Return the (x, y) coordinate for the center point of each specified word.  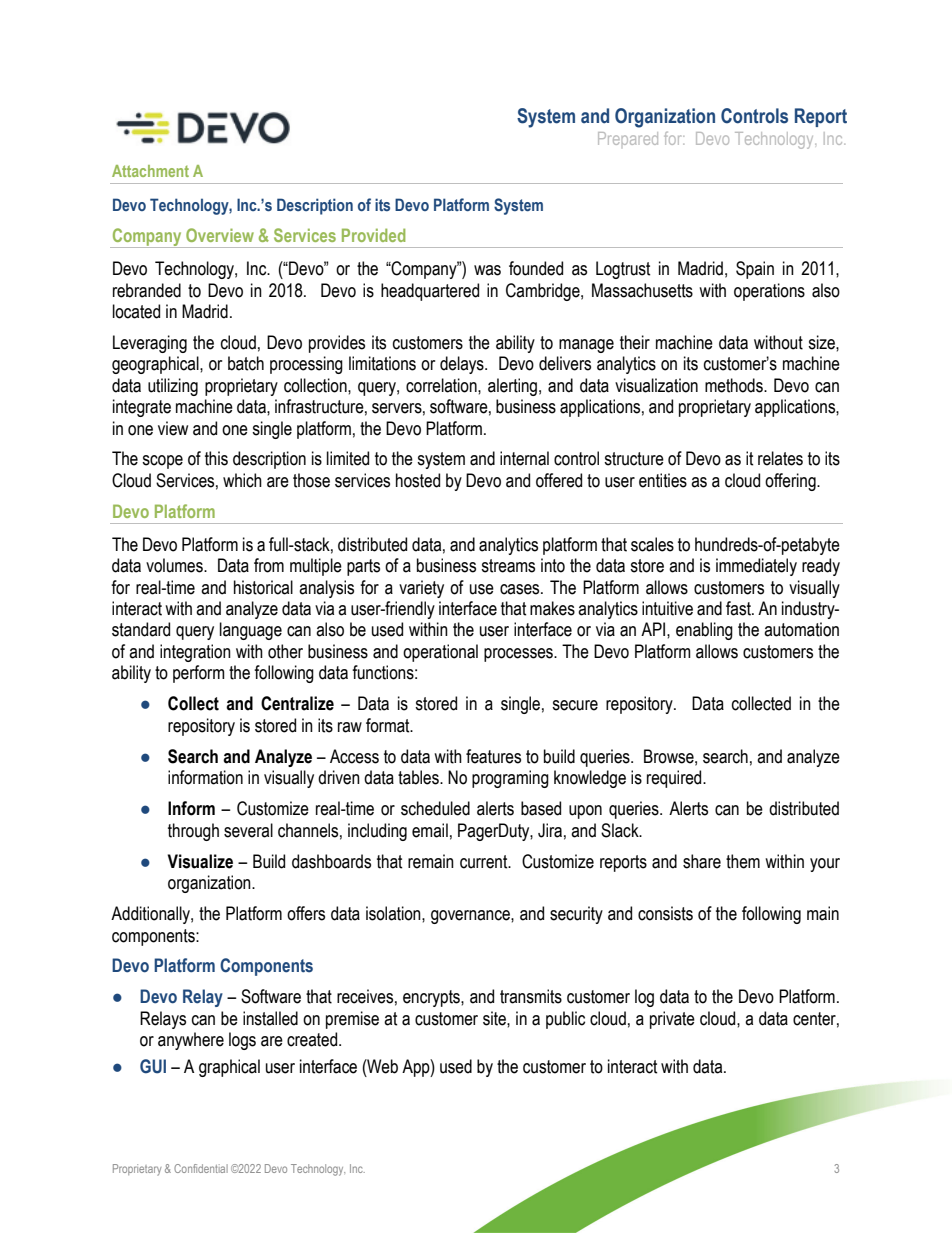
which (242, 480)
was (487, 270)
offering (791, 482)
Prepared (628, 138)
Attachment (150, 171)
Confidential (201, 1168)
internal (524, 458)
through (193, 832)
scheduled (435, 808)
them (743, 861)
